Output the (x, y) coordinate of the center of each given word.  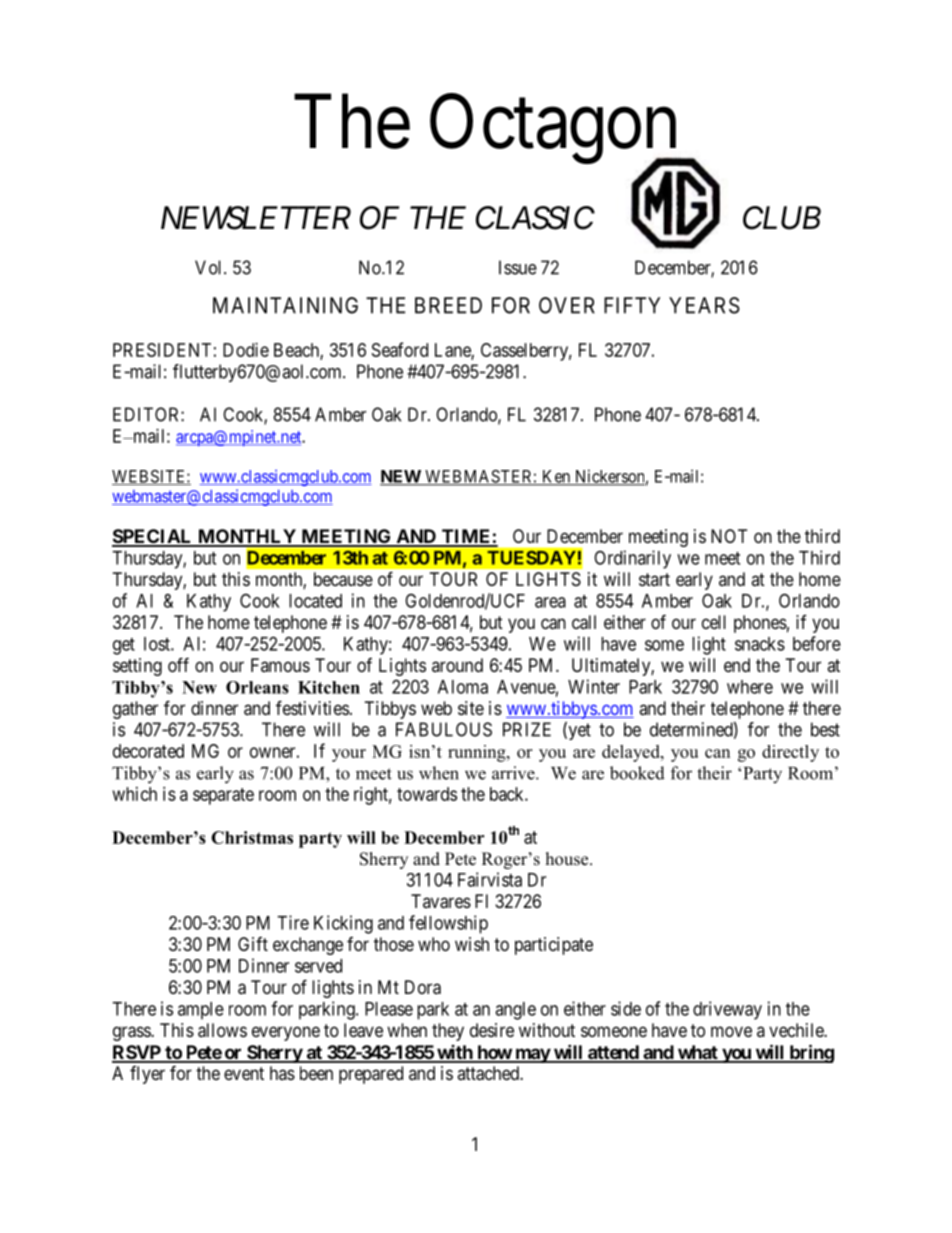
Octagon (555, 131)
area (550, 602)
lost (158, 644)
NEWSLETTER (256, 218)
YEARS (704, 305)
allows (222, 1030)
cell (714, 622)
